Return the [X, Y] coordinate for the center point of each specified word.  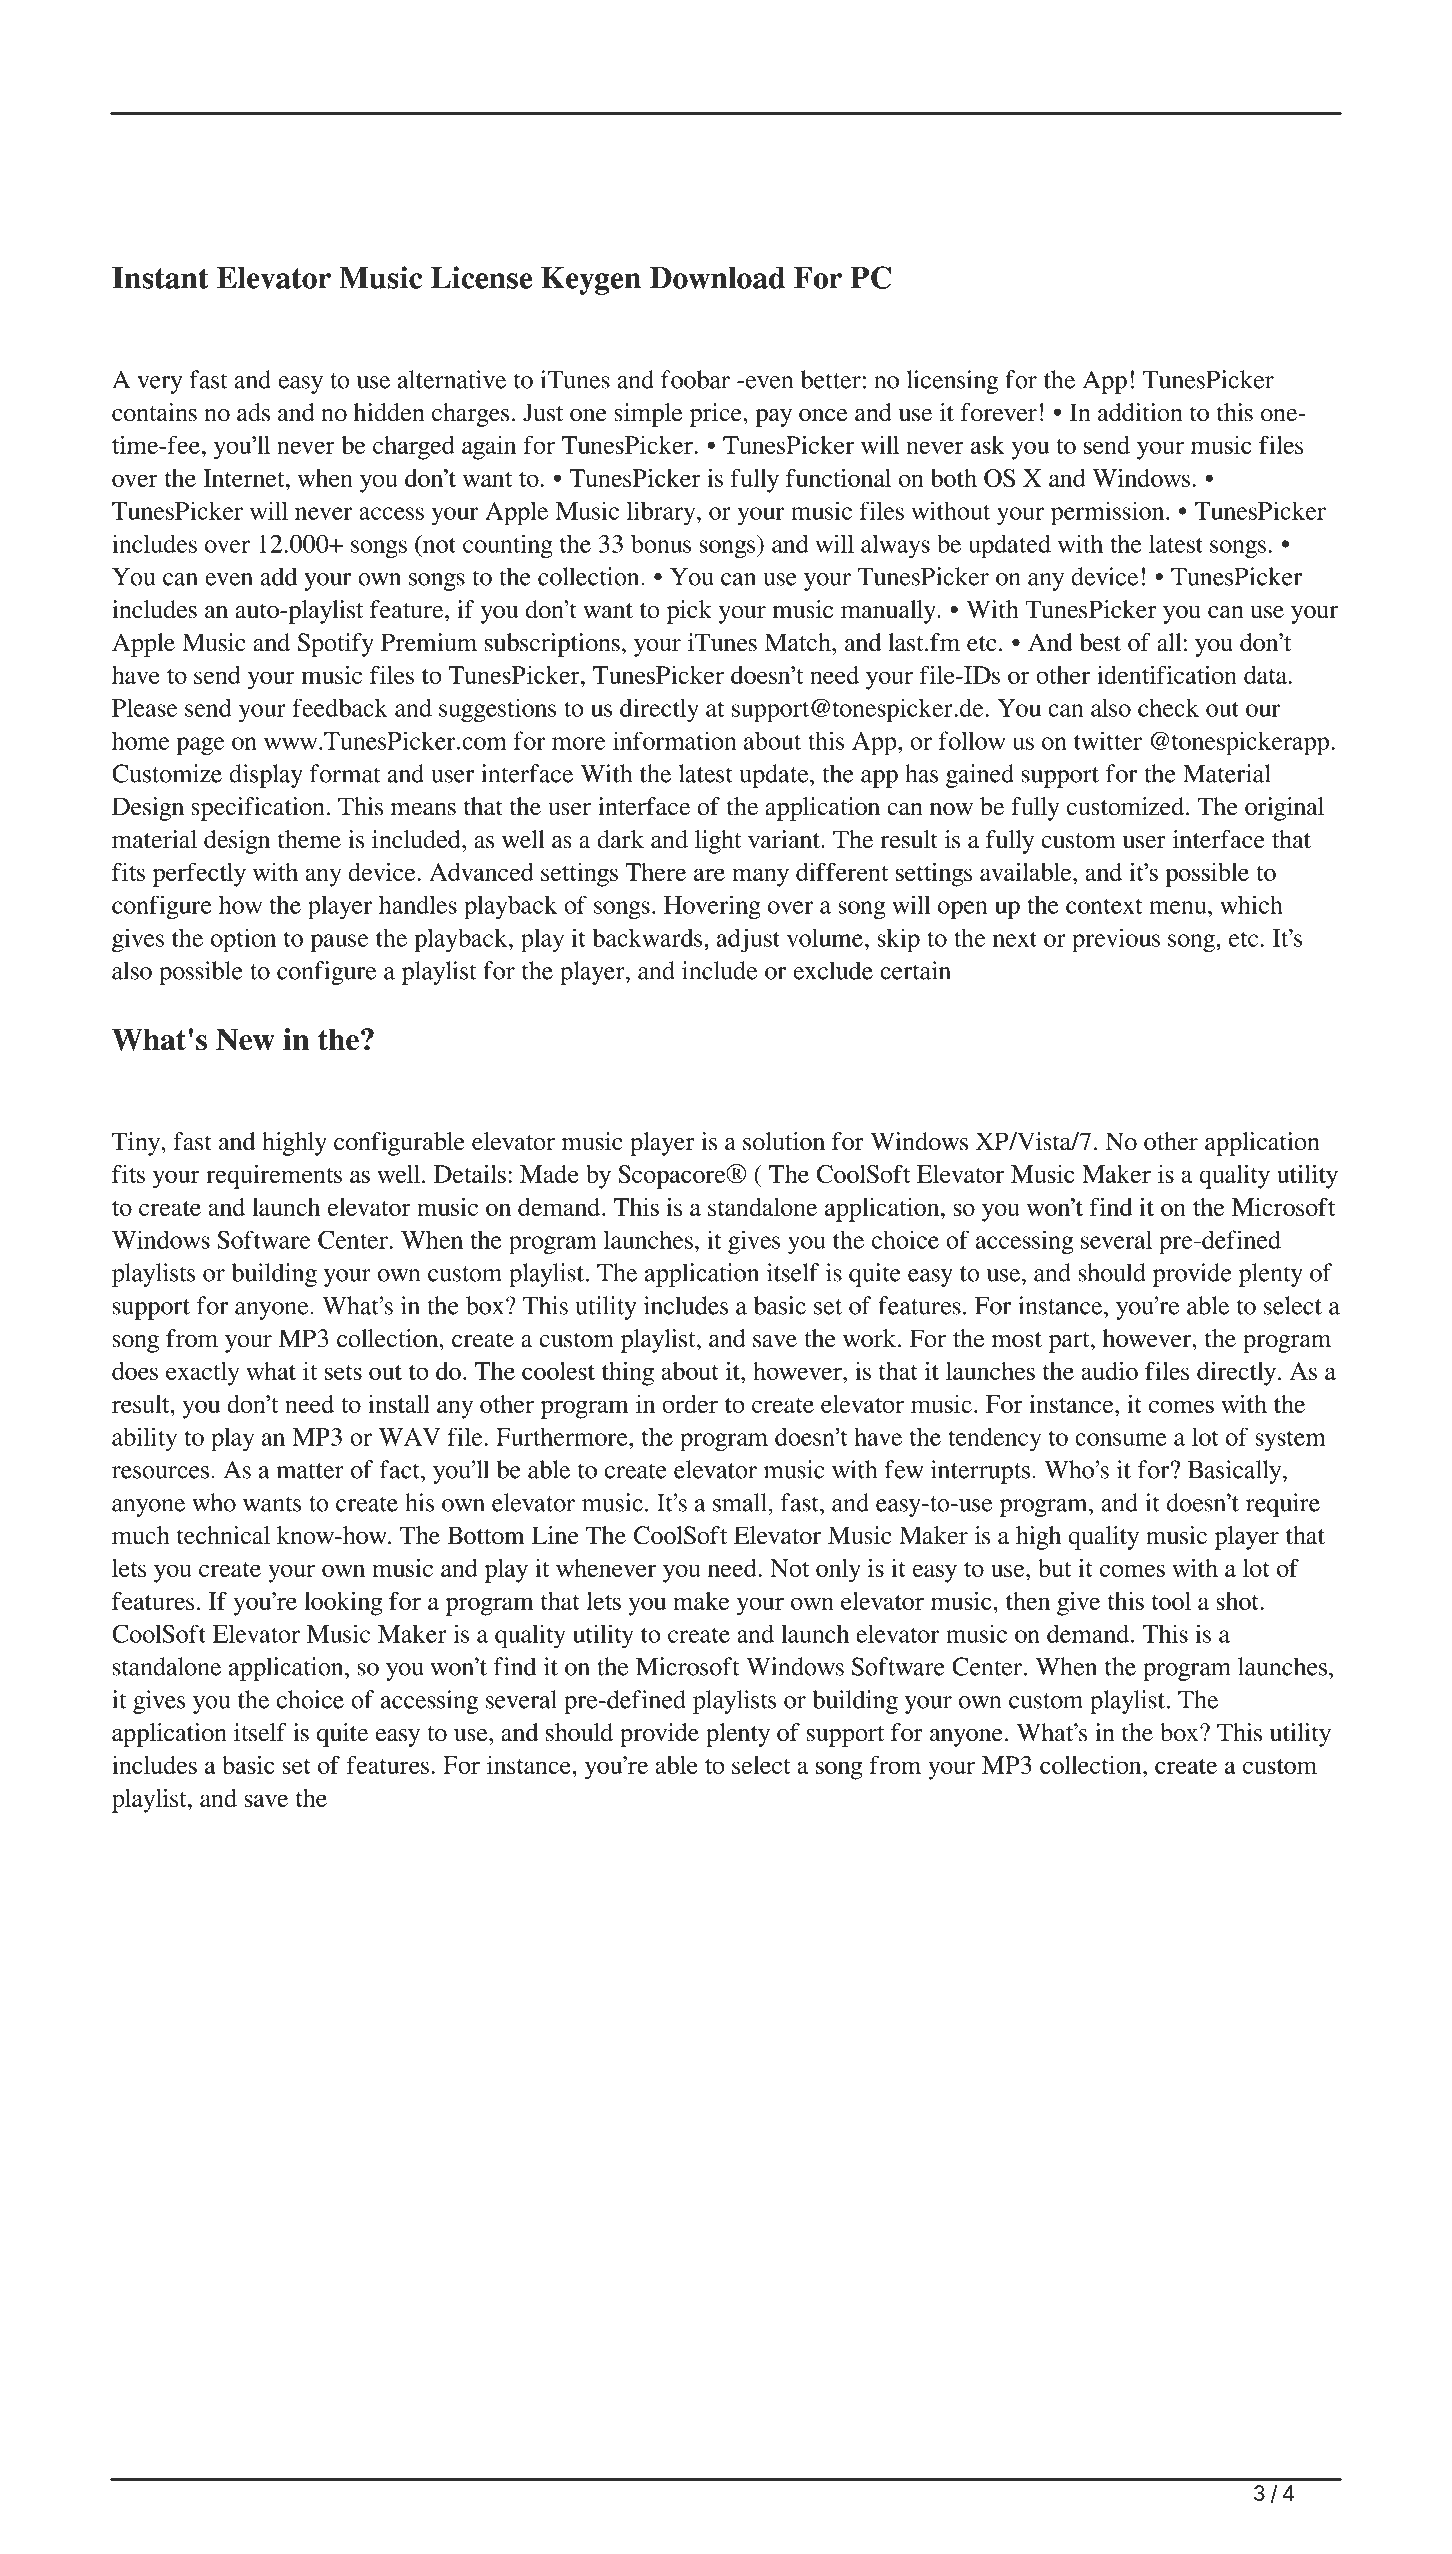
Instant [160, 278]
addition [1140, 412]
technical [223, 1535]
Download [717, 278]
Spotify [336, 645]
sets [343, 1372]
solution [784, 1141]
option [243, 940]
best [1100, 642]
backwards [649, 937]
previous [1116, 940]
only [838, 1571]
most [1017, 1340]
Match [799, 642]
